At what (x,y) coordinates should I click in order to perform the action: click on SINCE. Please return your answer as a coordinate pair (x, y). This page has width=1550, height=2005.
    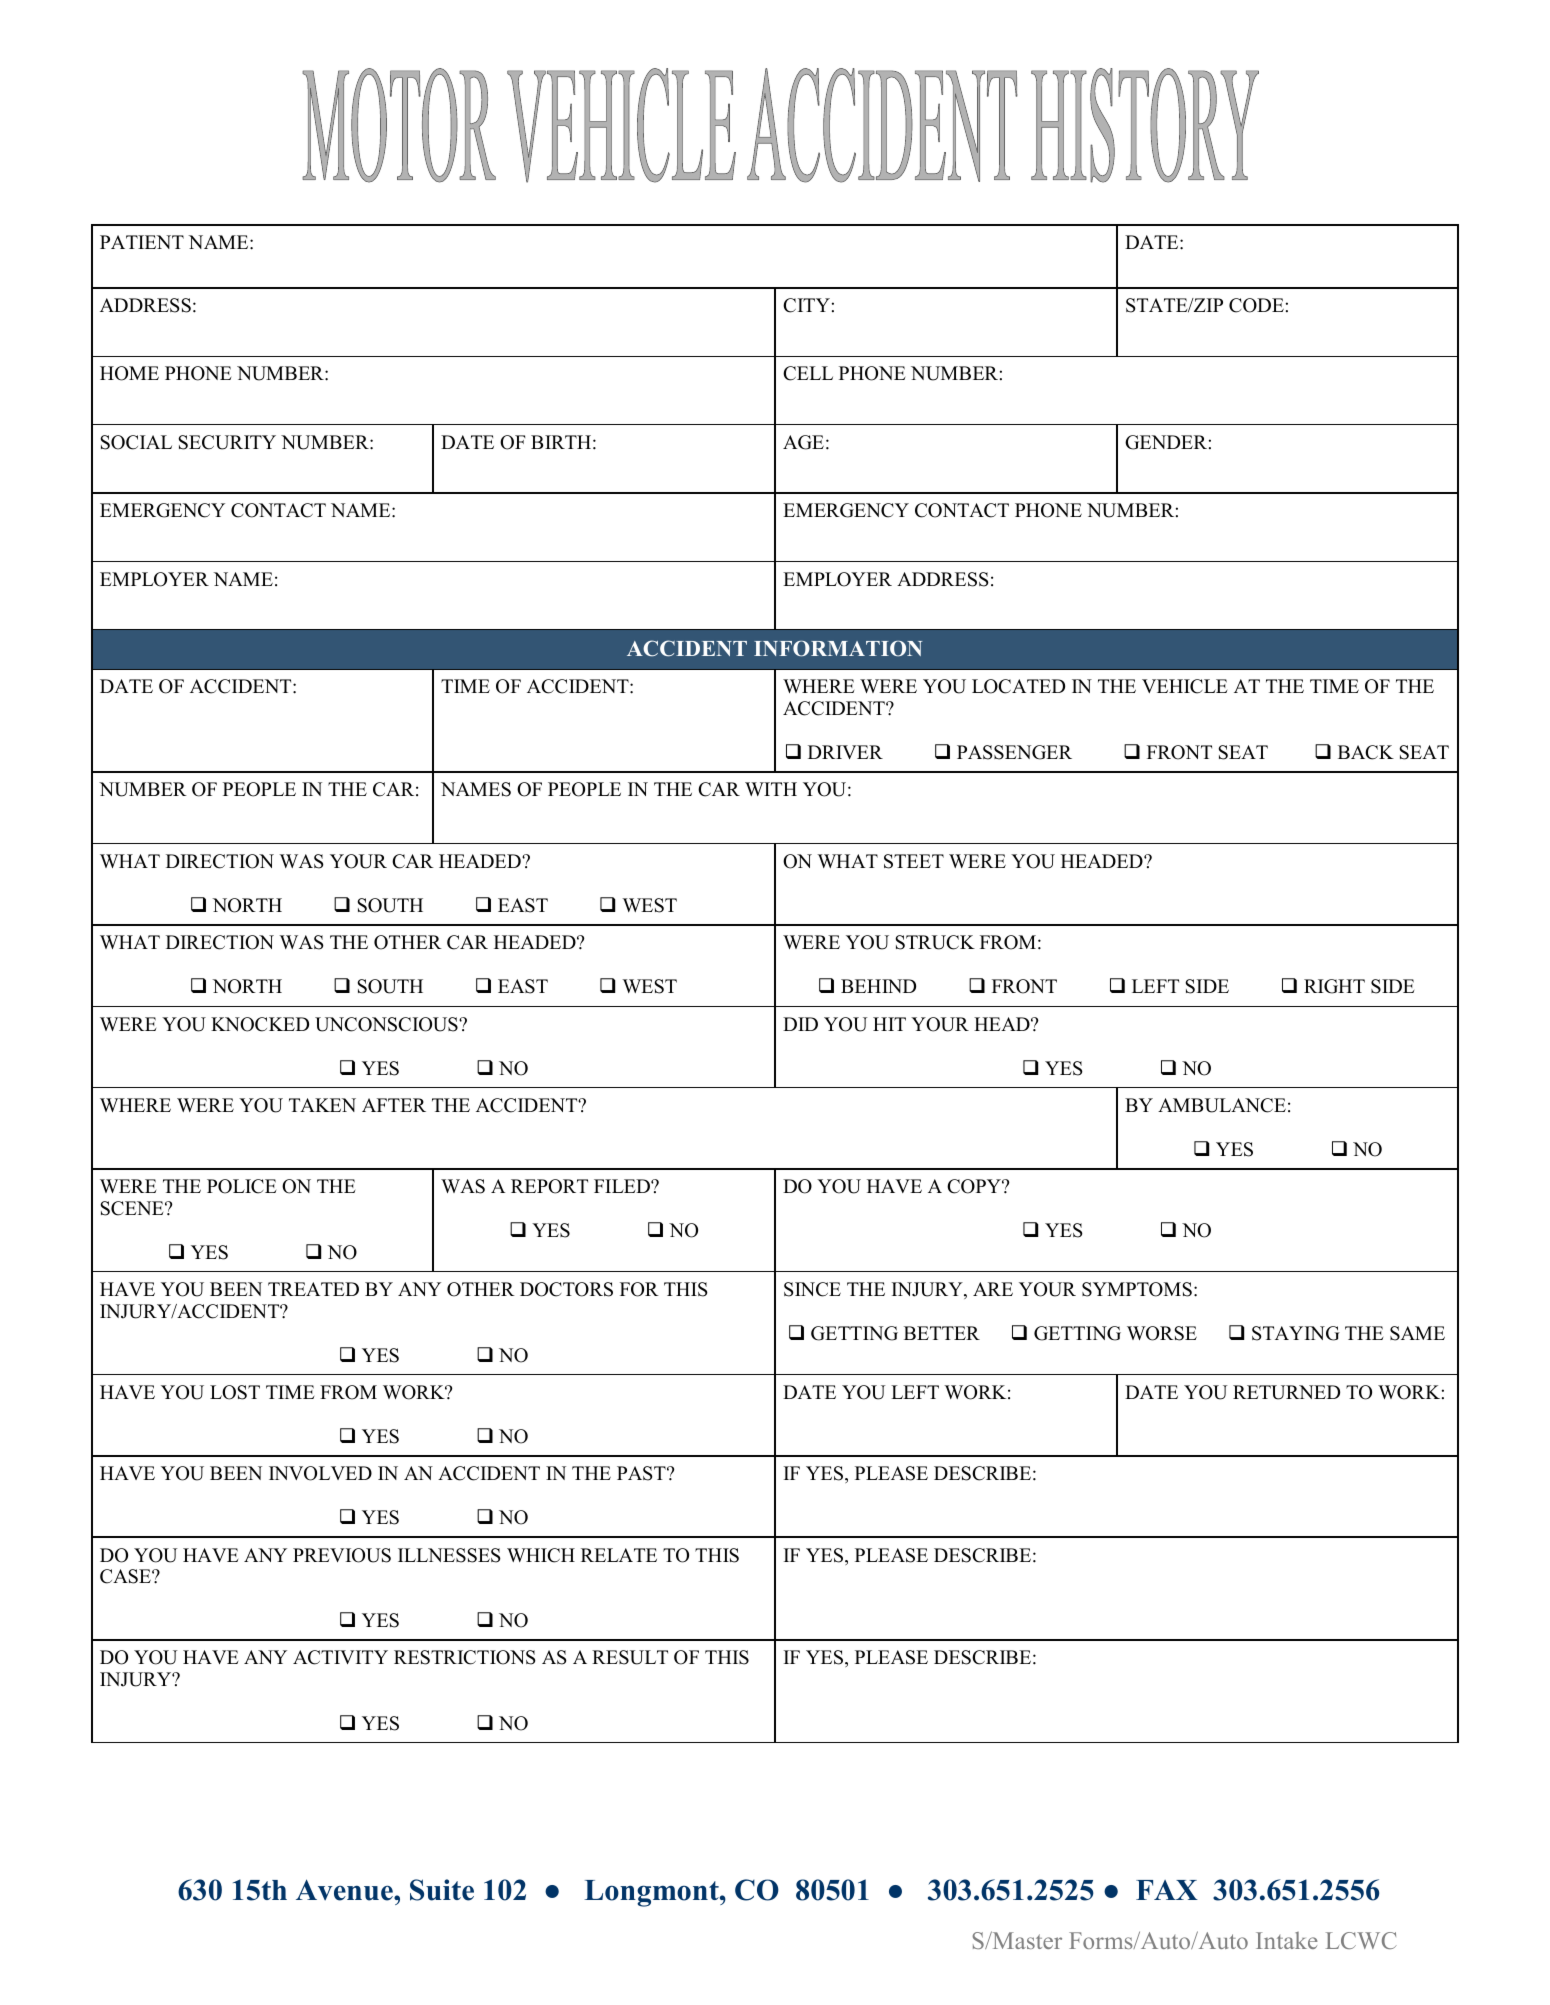
    Looking at the image, I should click on (812, 1289).
